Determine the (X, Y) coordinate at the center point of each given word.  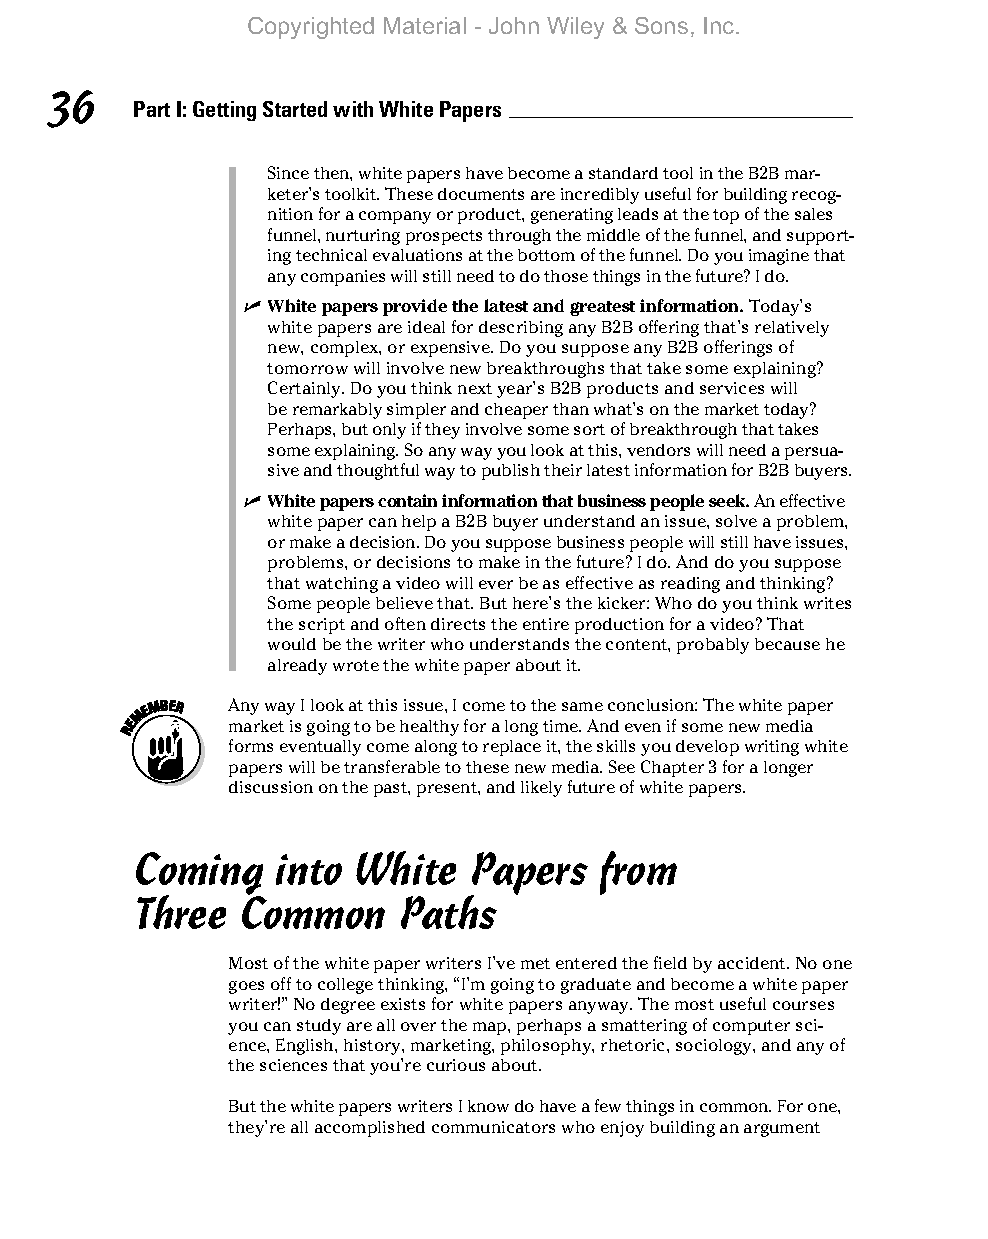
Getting (224, 111)
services (732, 388)
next (475, 388)
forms (251, 745)
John (514, 25)
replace (512, 748)
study (319, 1027)
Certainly (306, 389)
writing (772, 748)
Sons (661, 25)
